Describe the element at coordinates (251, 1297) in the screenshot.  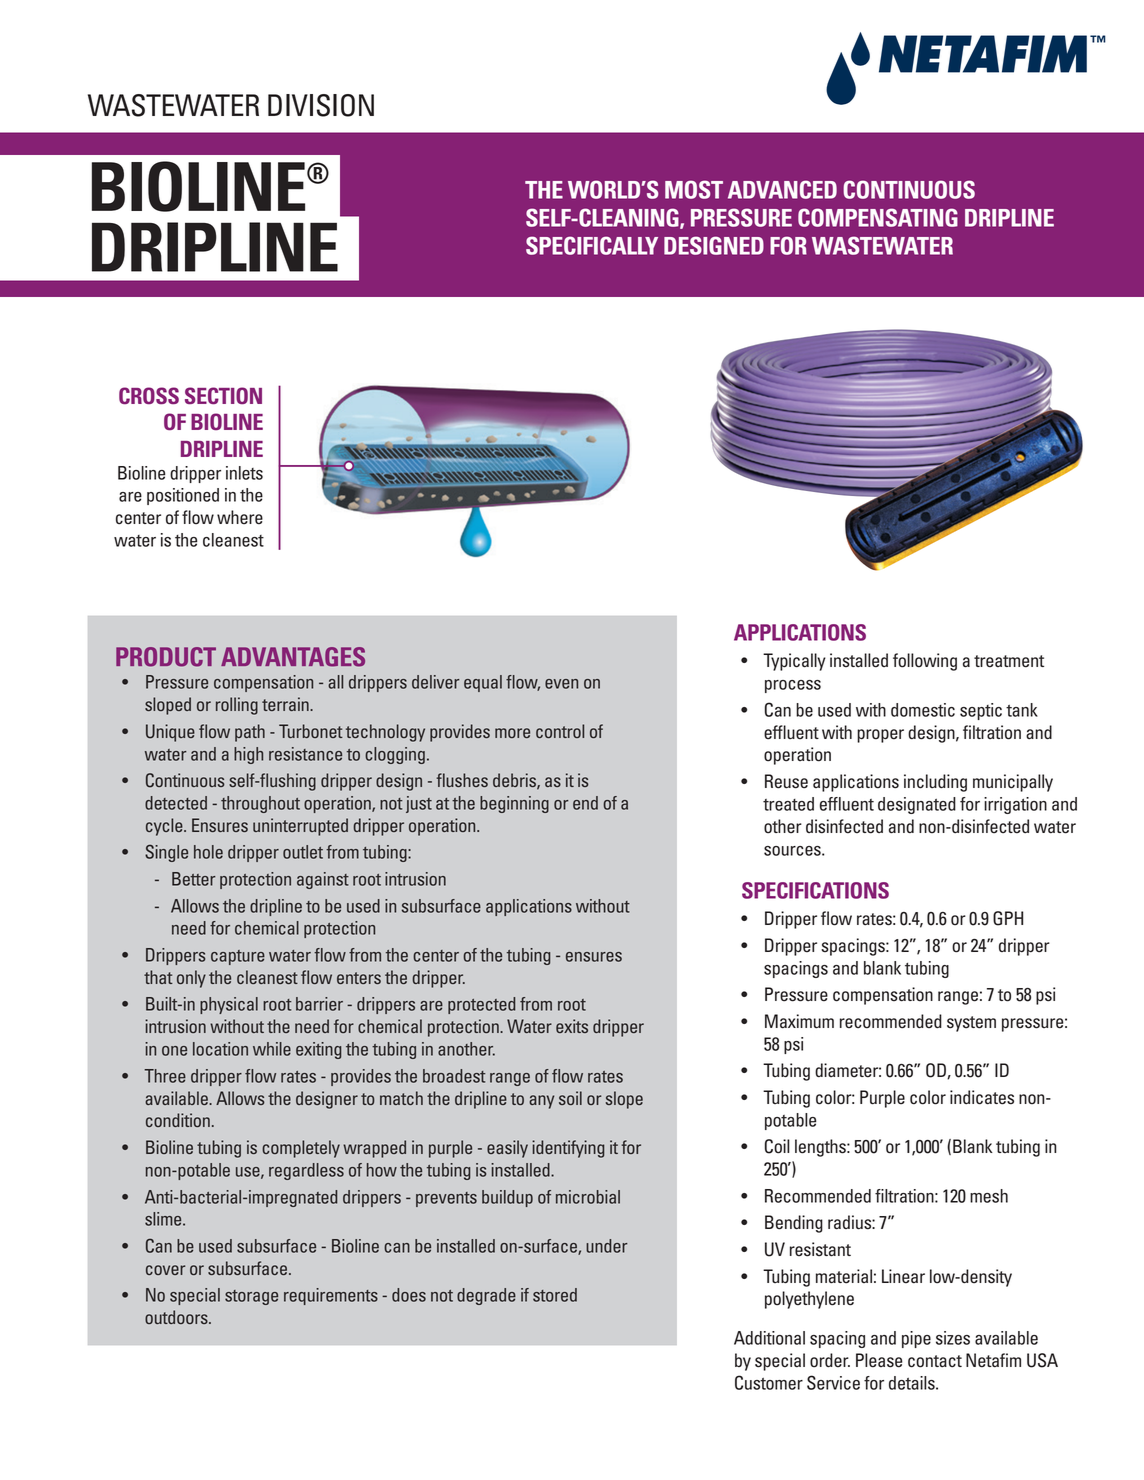
I see `storage` at that location.
